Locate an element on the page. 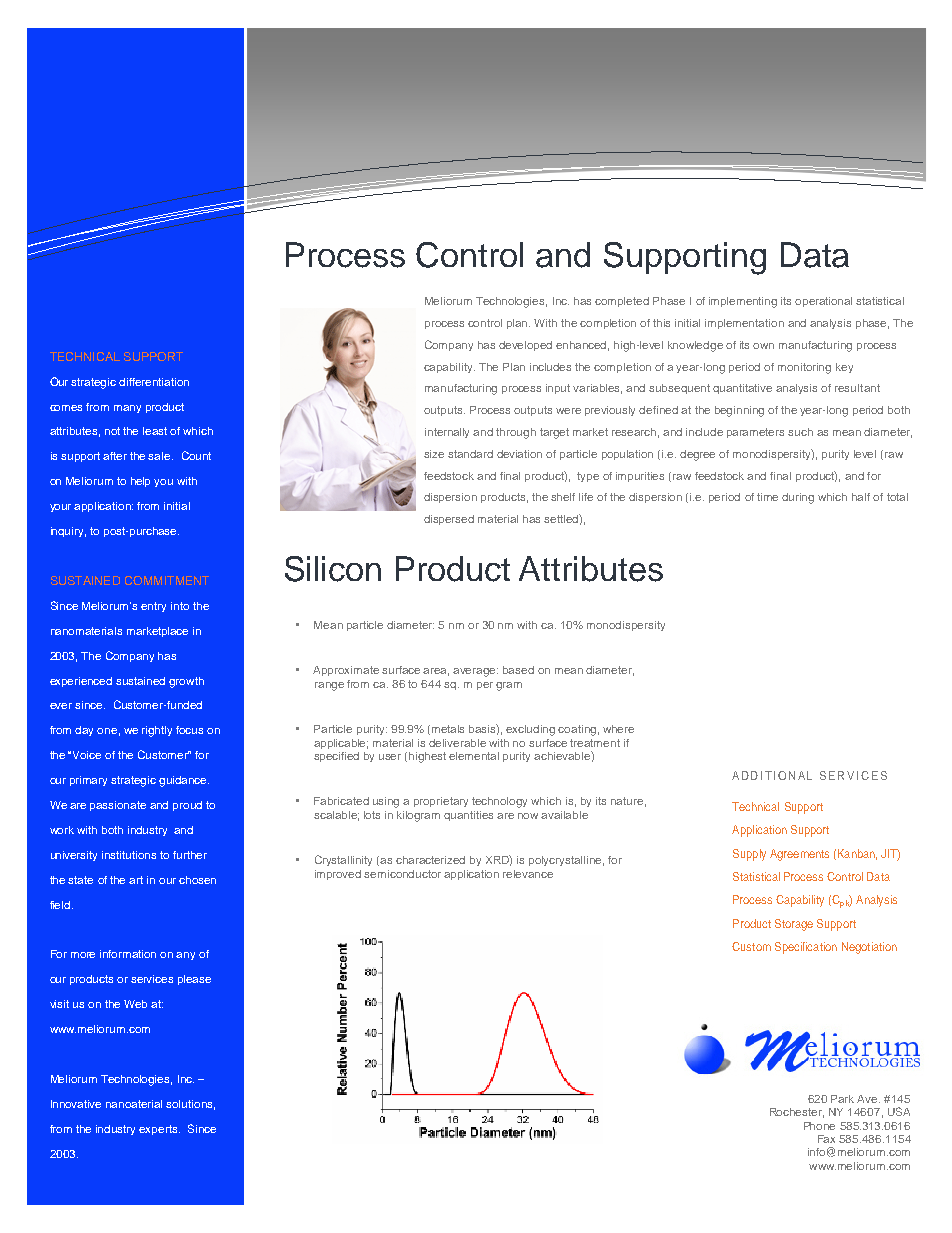  ADDITIONAL is located at coordinates (772, 775).
